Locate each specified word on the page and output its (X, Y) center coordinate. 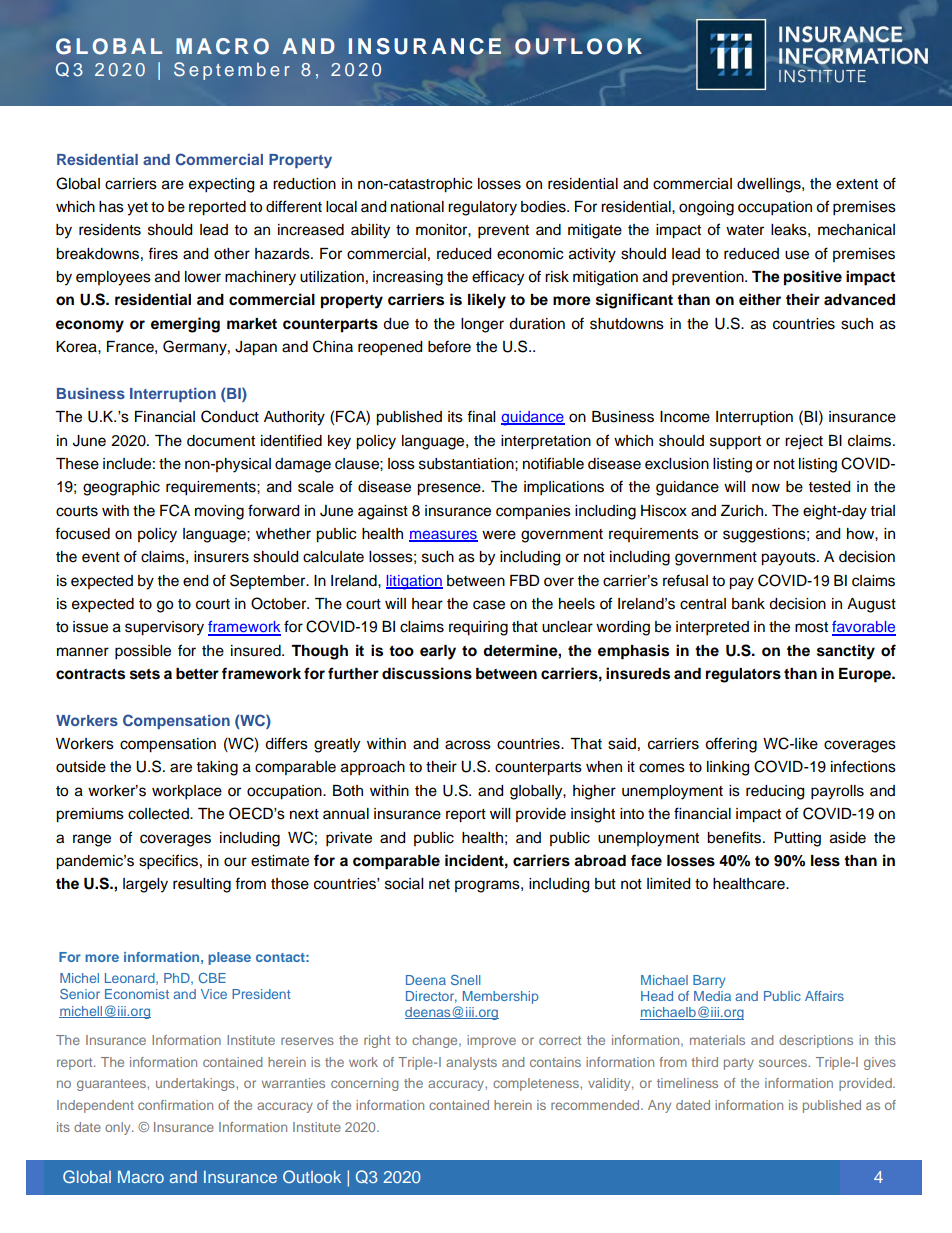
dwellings (770, 185)
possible (143, 652)
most (811, 627)
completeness (537, 1084)
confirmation (175, 1105)
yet (137, 209)
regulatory (482, 208)
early (438, 652)
